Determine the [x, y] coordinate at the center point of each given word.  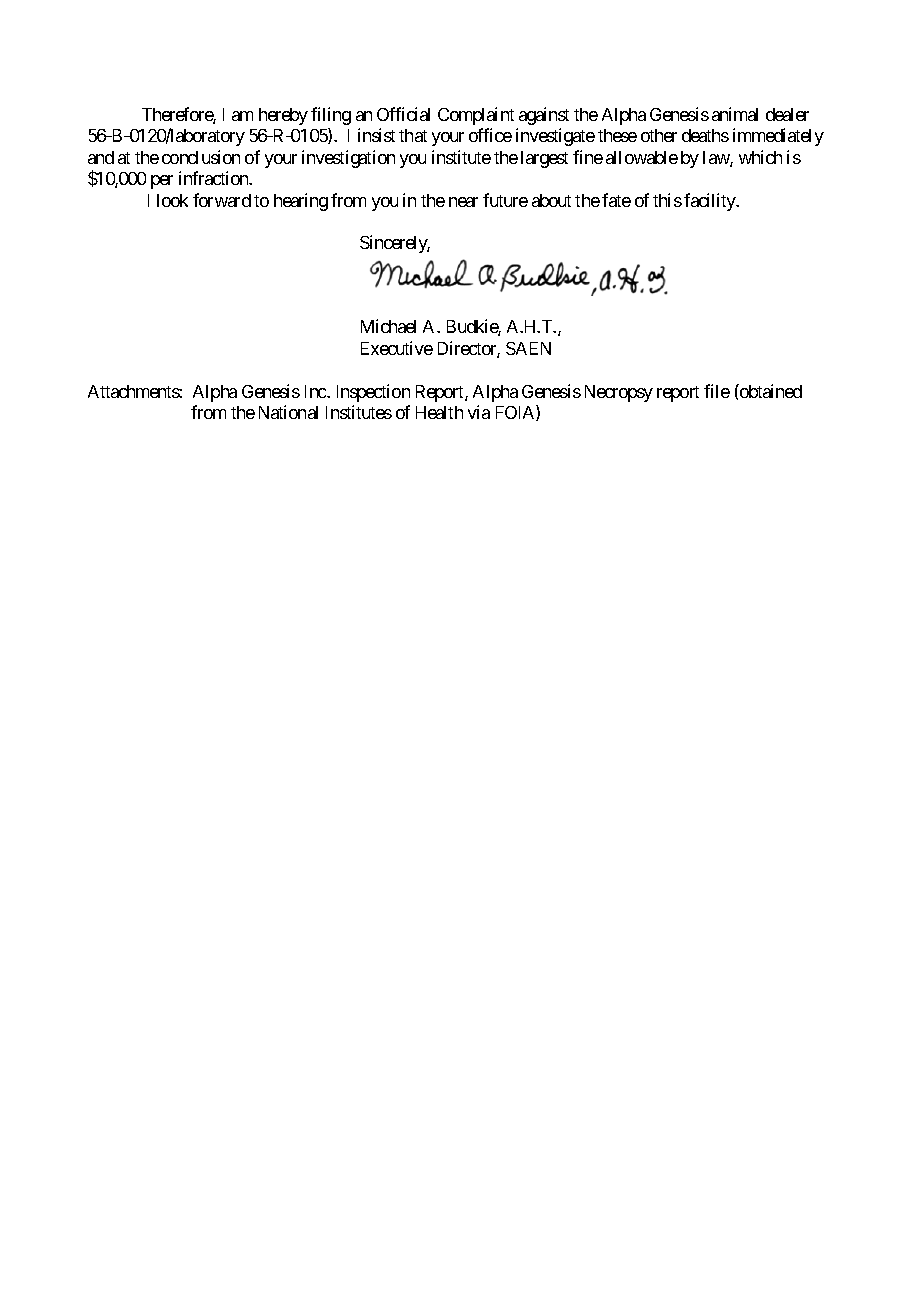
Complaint [476, 116]
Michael [388, 326]
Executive [397, 348]
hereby [283, 116]
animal [735, 114]
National [288, 412]
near [463, 202]
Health [439, 412]
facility [711, 202]
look [172, 200]
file [717, 391]
